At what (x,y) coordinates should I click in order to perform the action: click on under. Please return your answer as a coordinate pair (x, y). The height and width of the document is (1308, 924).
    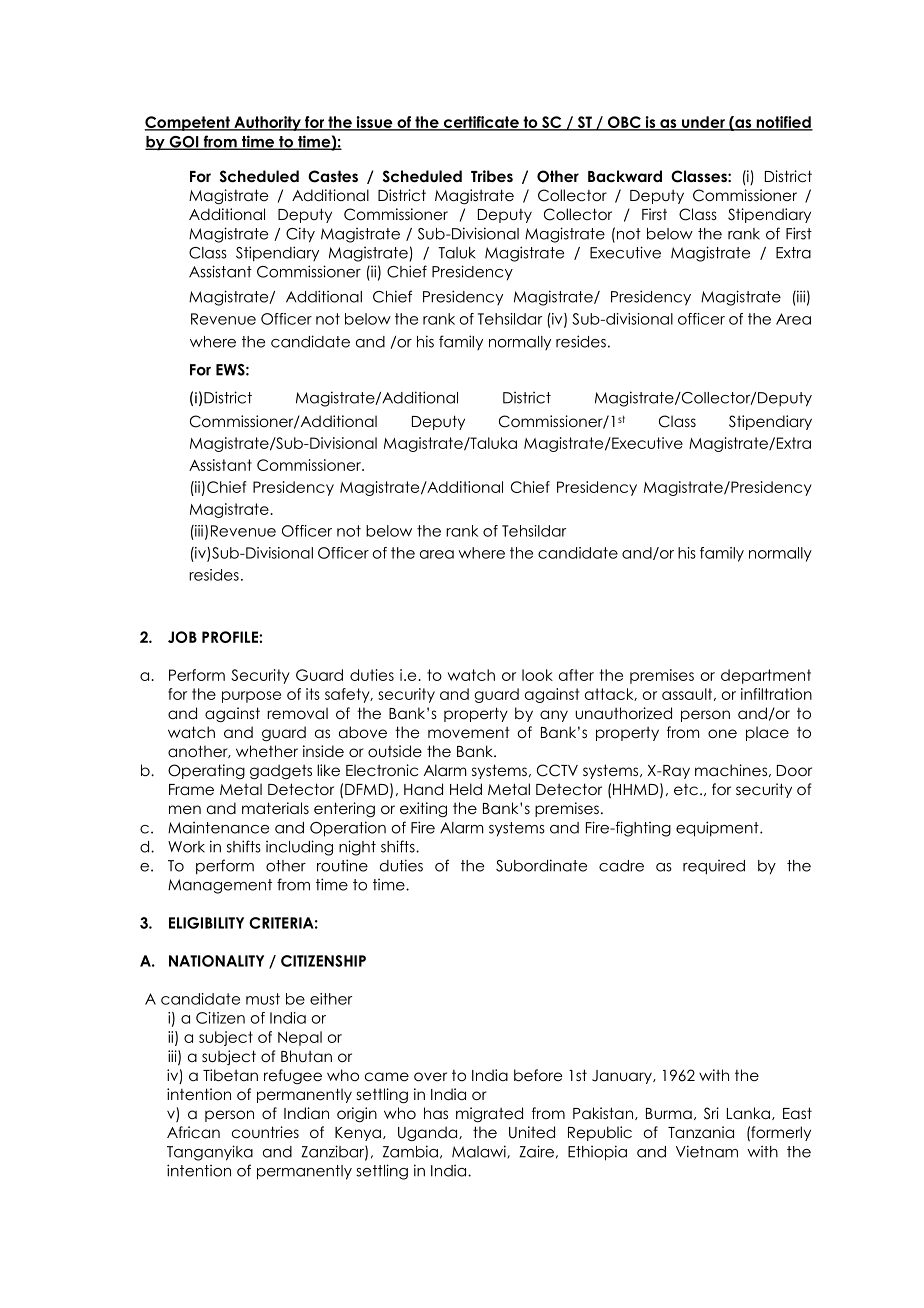
    Looking at the image, I should click on (703, 123).
